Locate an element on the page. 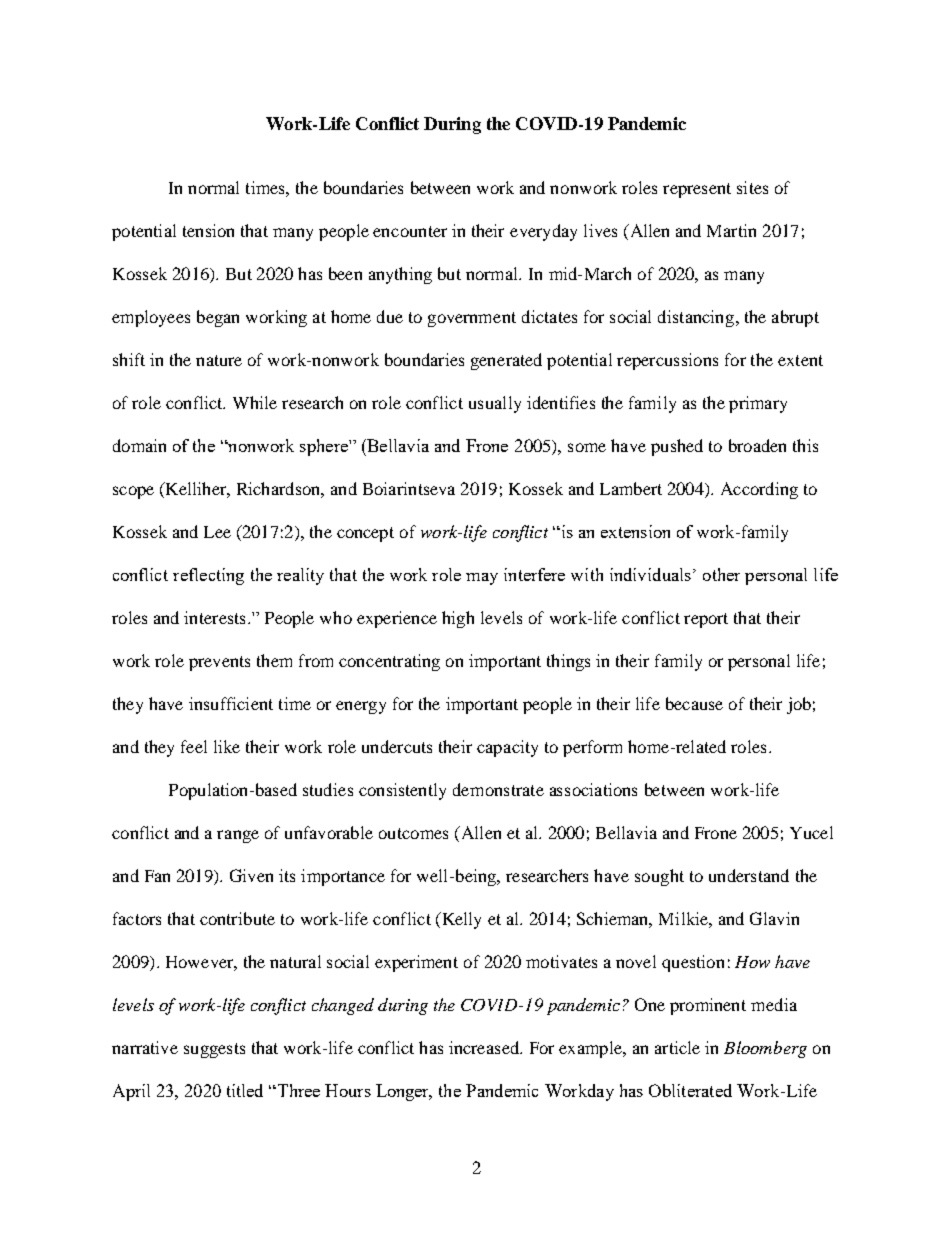 Image resolution: width=952 pixels, height=1233 pixels. Bloomberg is located at coordinates (765, 1049).
